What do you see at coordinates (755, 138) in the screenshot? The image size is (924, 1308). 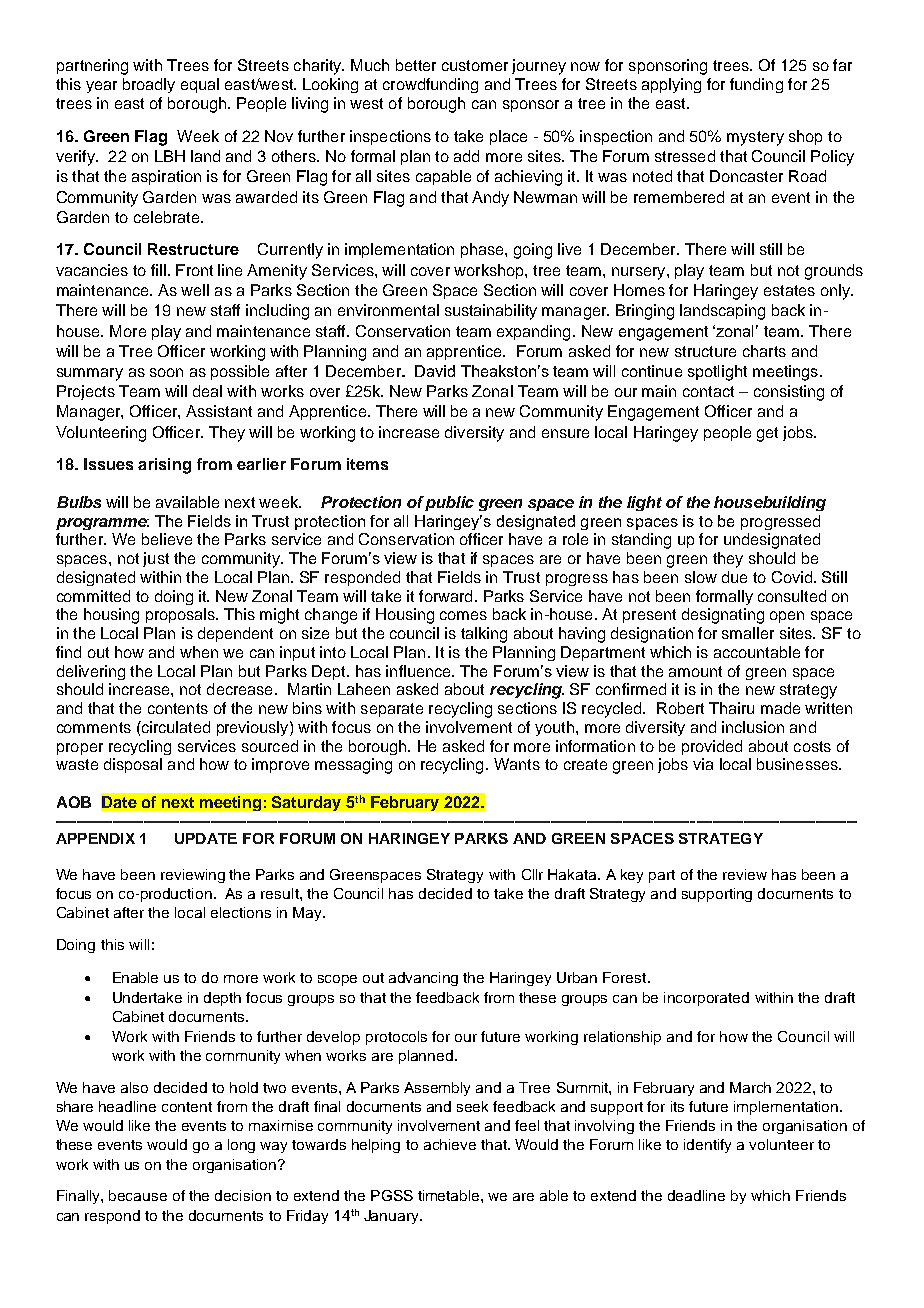 I see `mystery` at bounding box center [755, 138].
